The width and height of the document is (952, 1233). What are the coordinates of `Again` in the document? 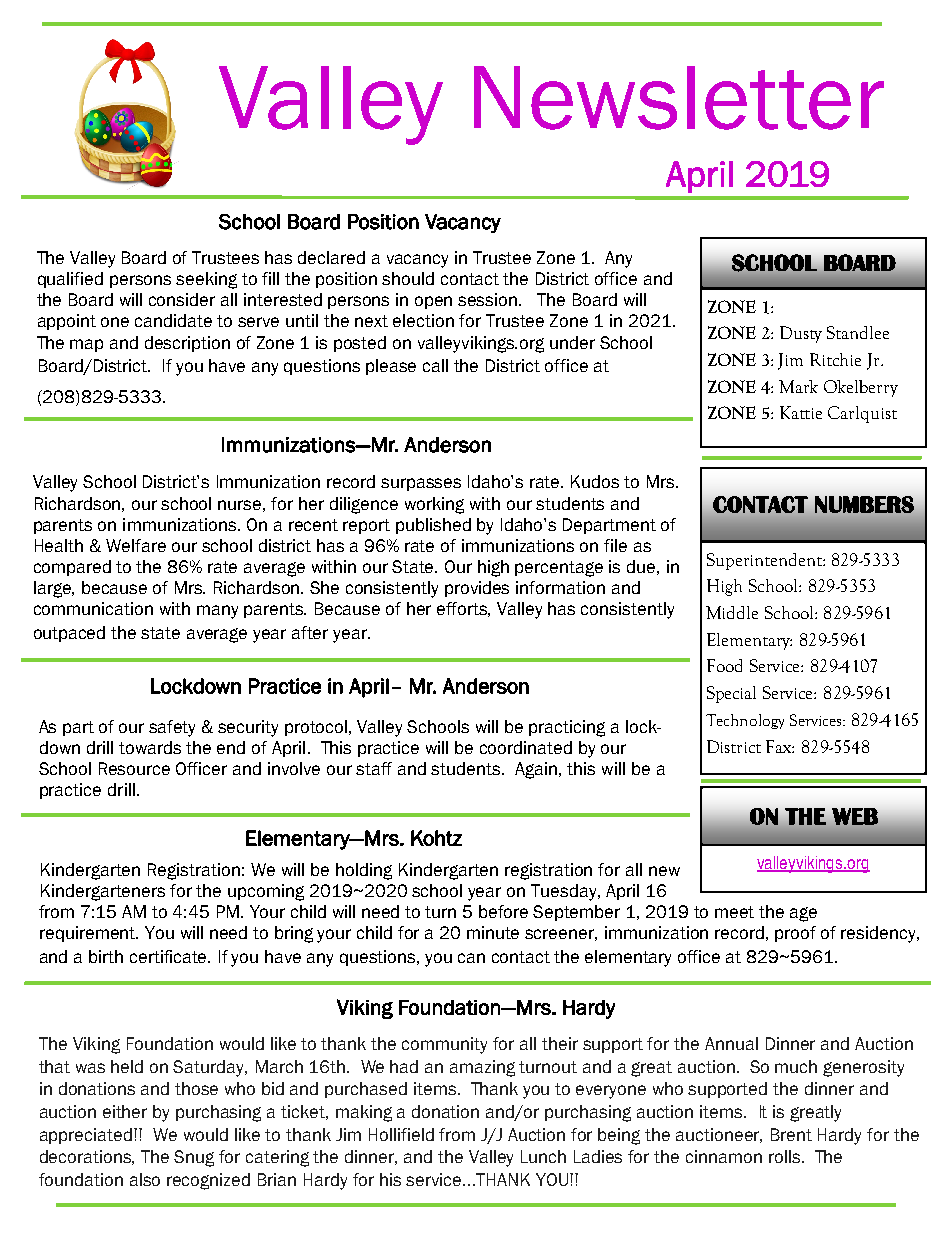 It's located at (537, 770).
